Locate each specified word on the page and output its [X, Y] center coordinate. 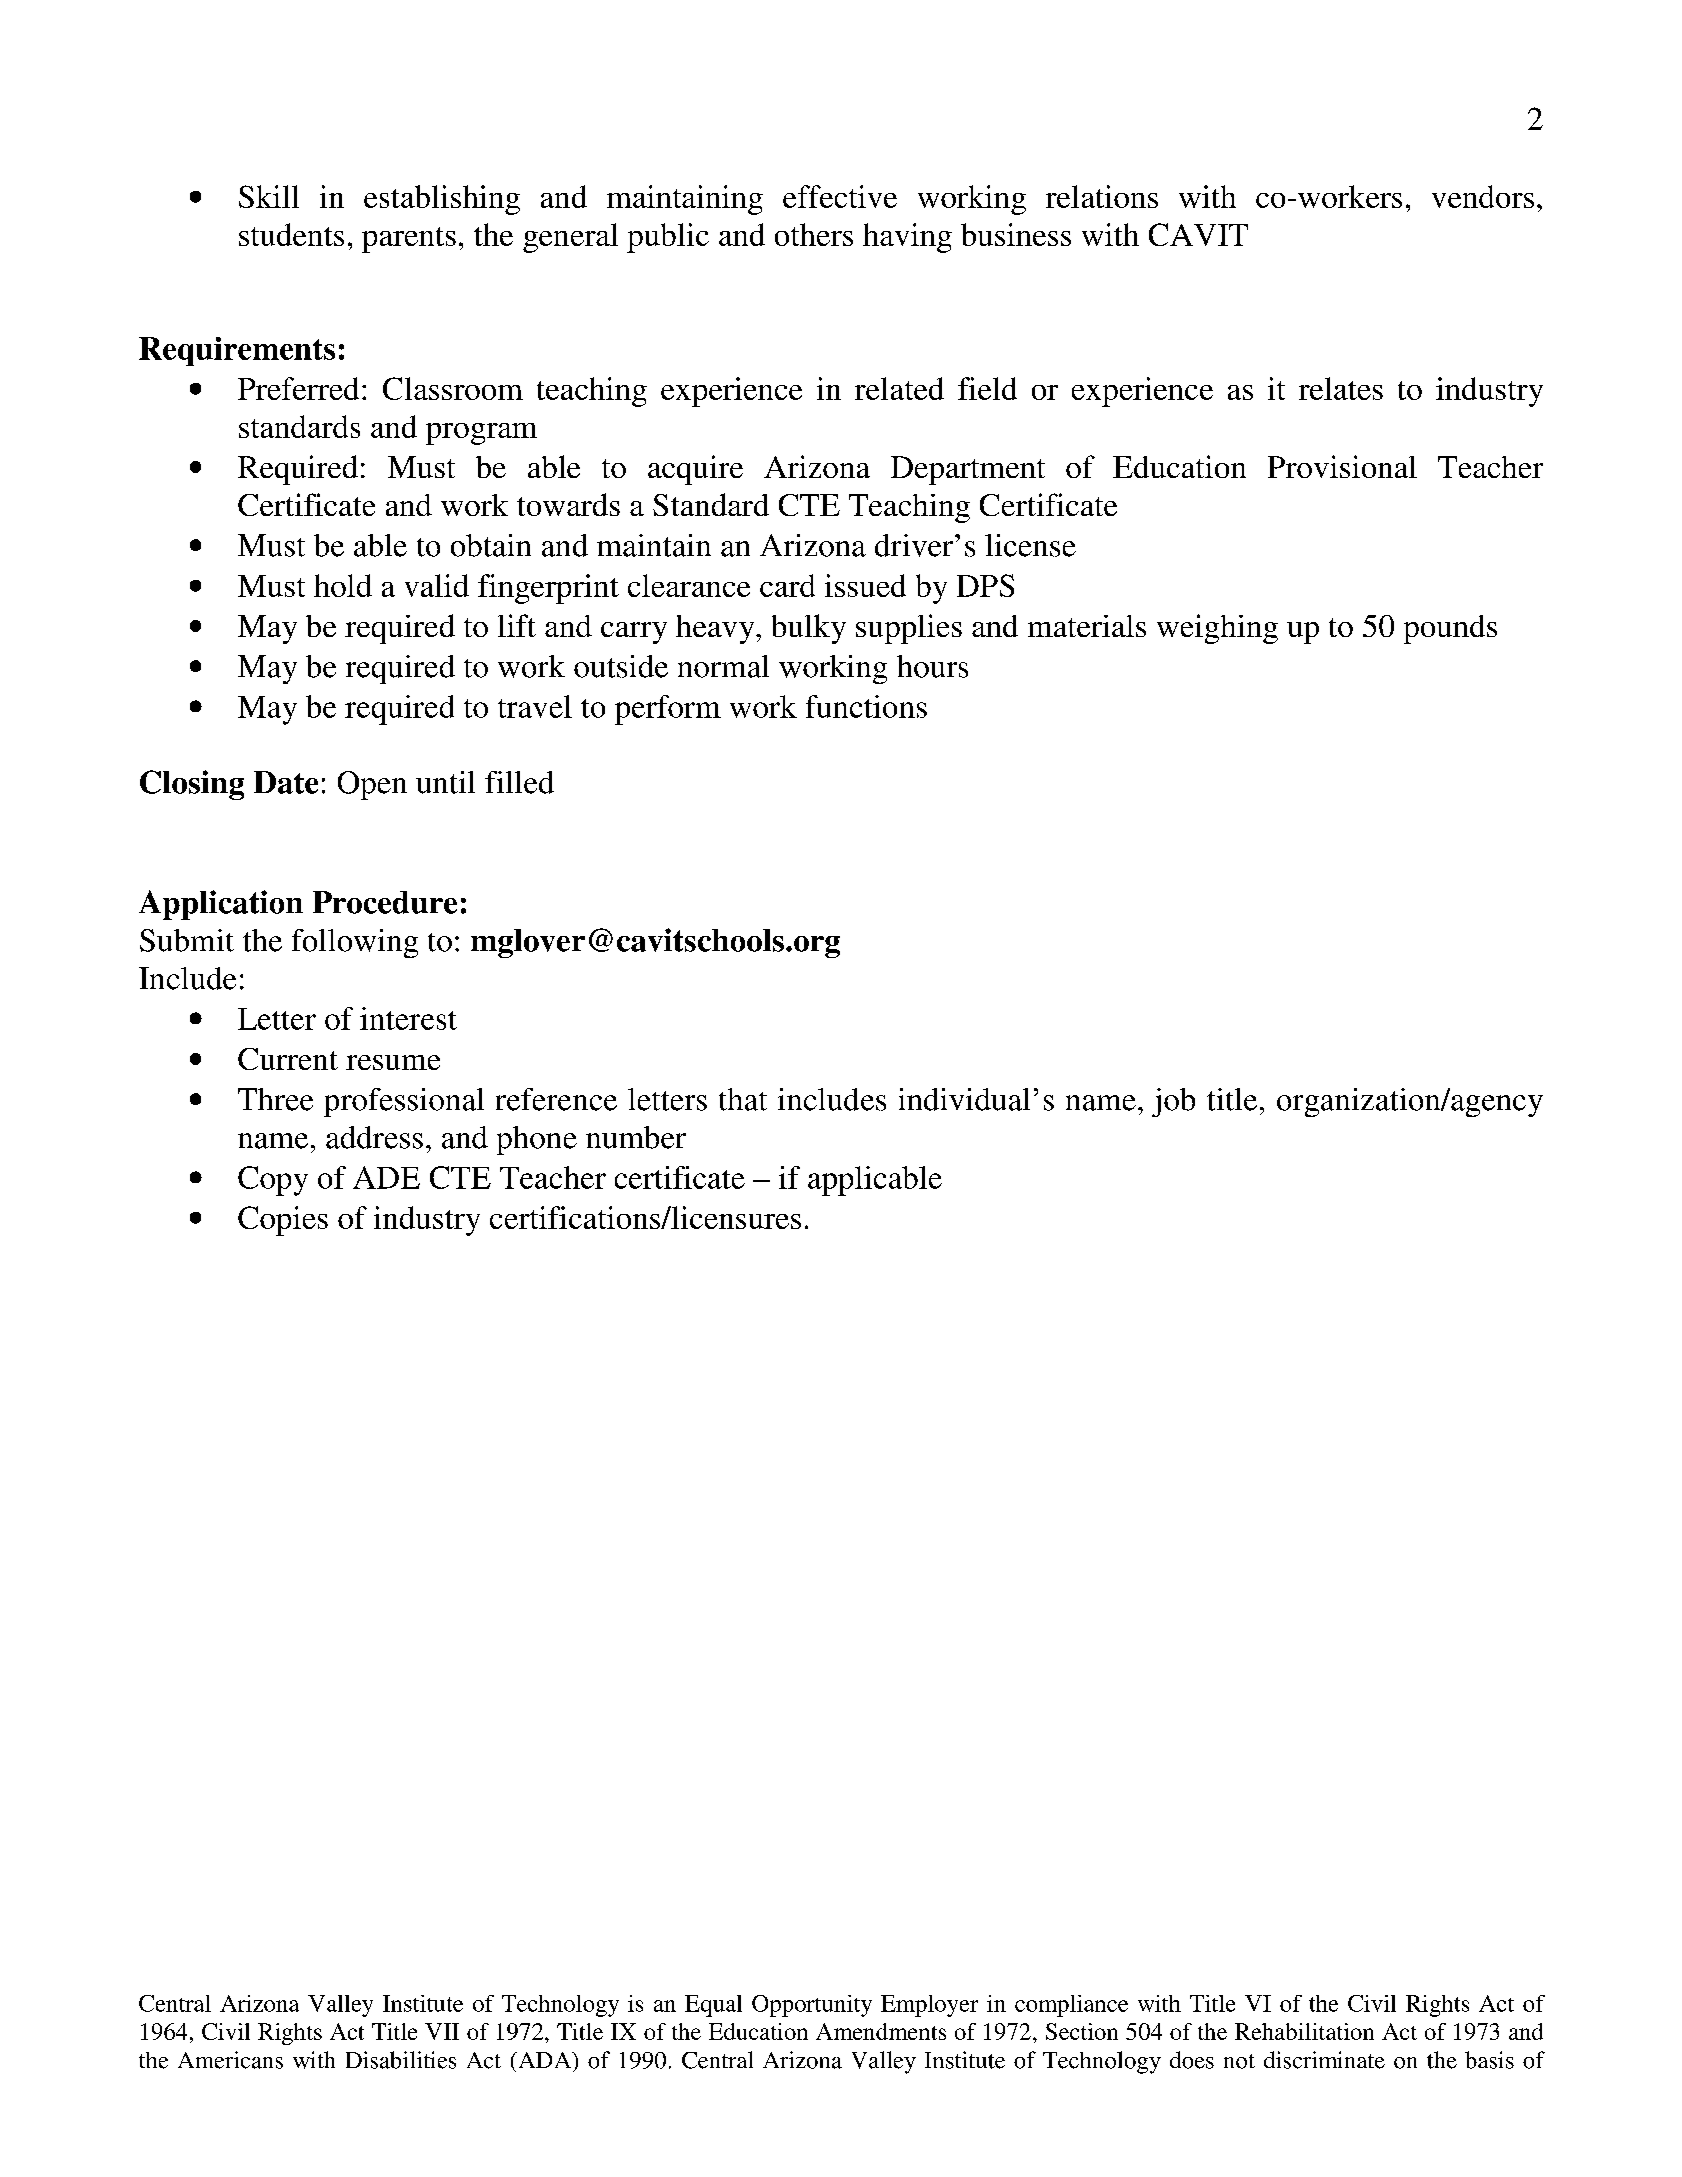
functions [866, 706]
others [814, 234]
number [636, 1137]
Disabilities [401, 2060]
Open [372, 785]
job [1173, 1102]
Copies [283, 1221]
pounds [1450, 629]
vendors [1483, 196]
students [291, 234]
